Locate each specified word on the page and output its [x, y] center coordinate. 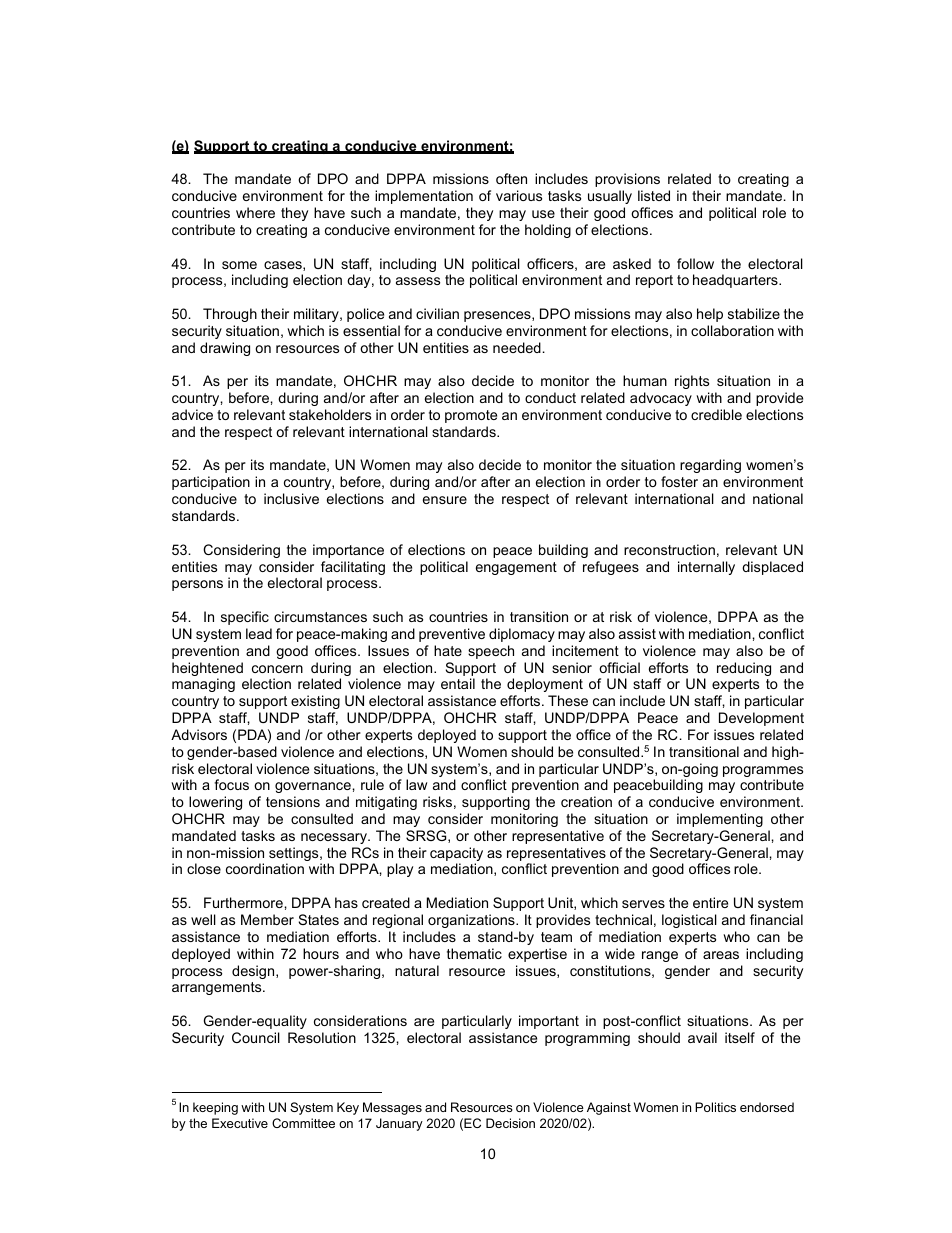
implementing [720, 820]
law [416, 784]
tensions [293, 801]
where [255, 212]
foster [679, 481]
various [519, 195]
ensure [445, 500]
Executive [240, 1123]
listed [654, 195]
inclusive [291, 498]
